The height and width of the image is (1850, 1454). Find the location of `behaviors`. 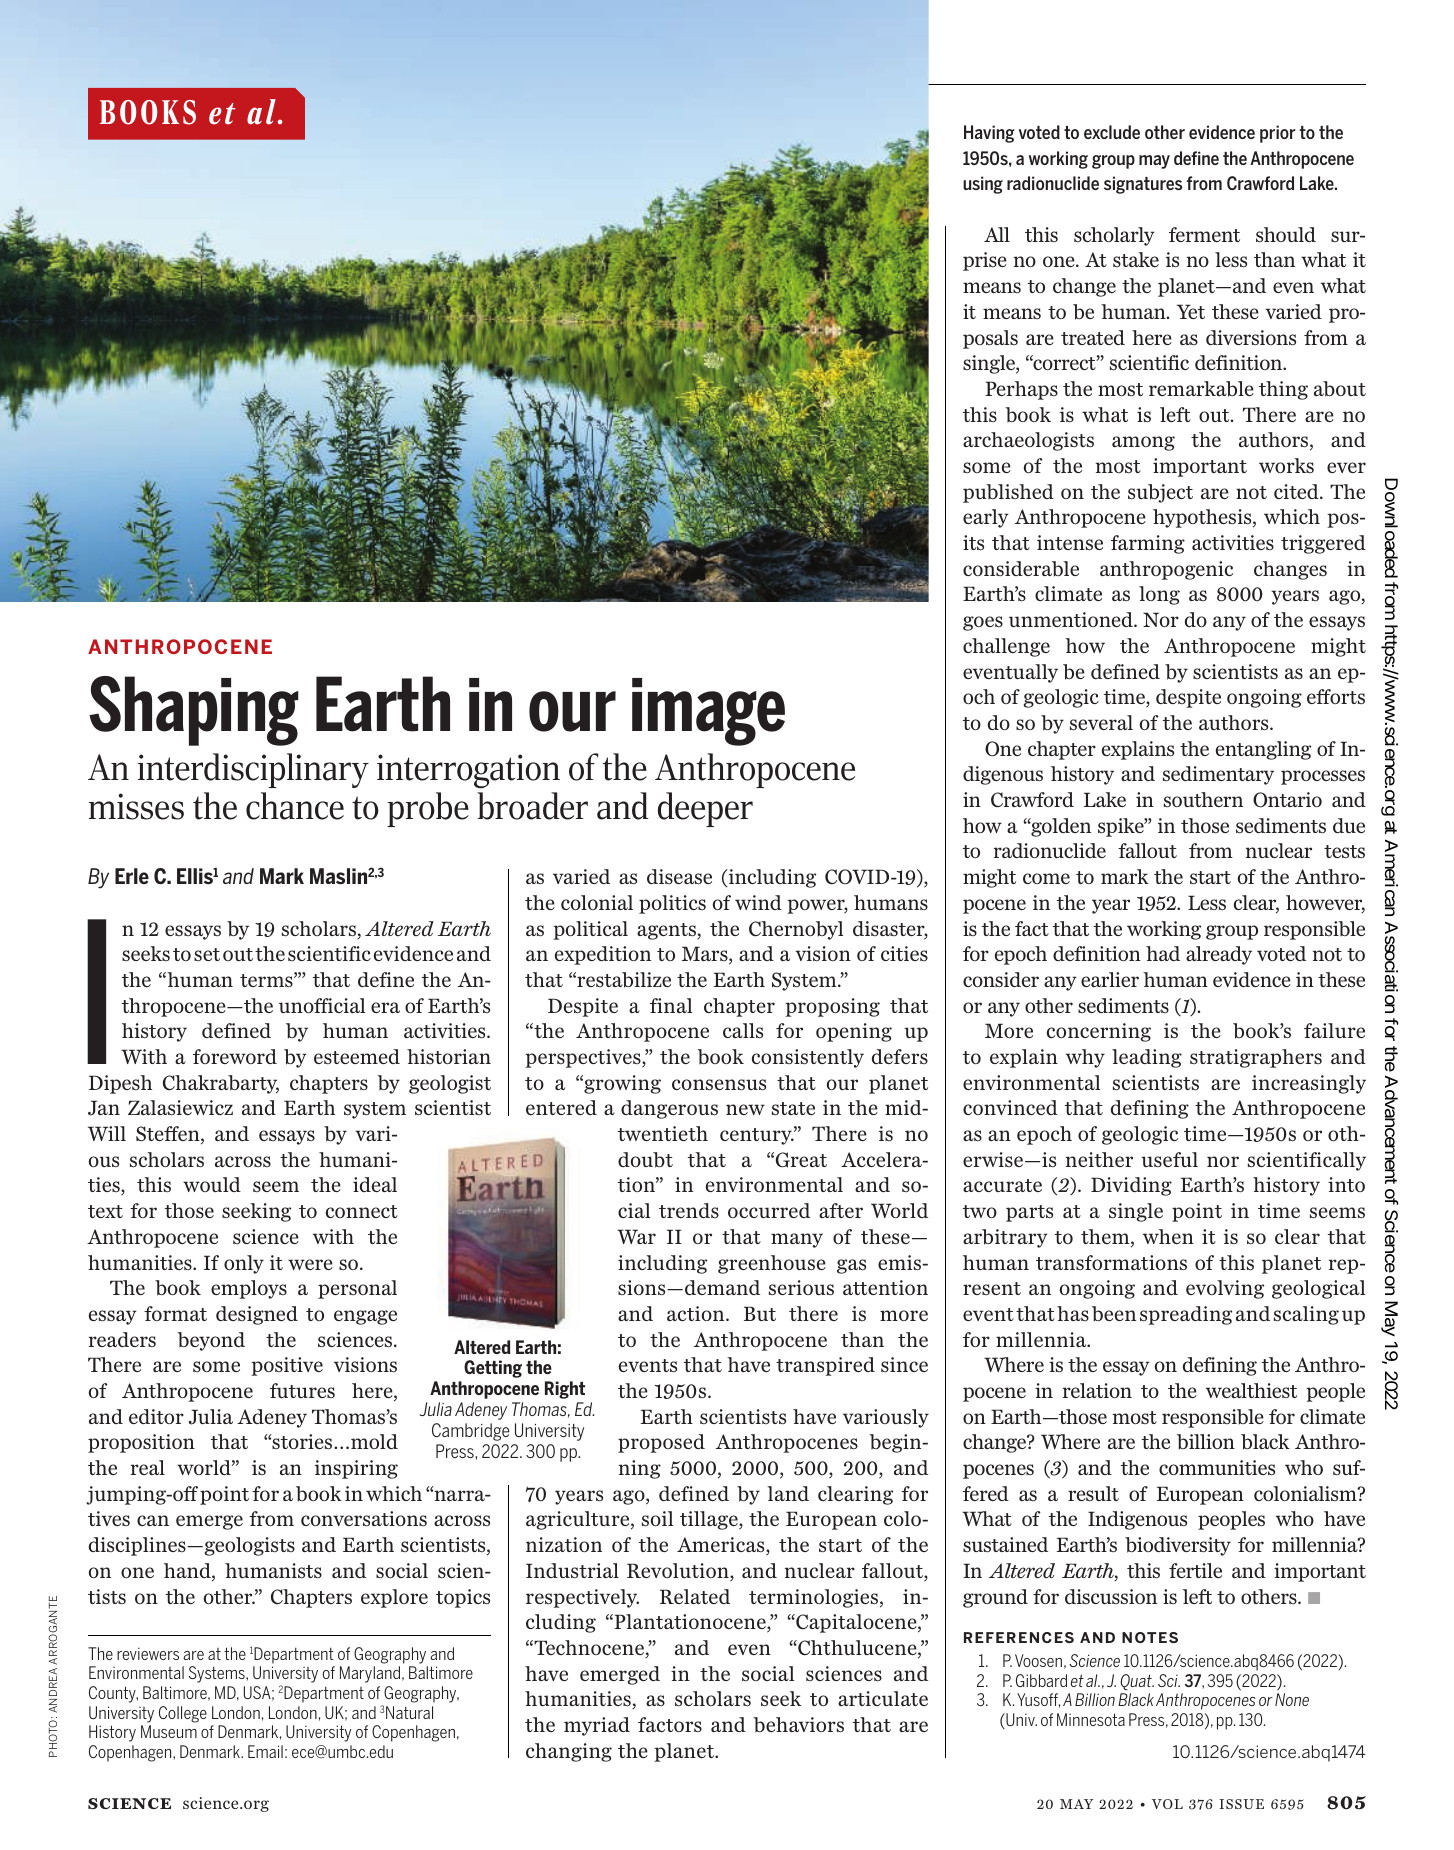

behaviors is located at coordinates (798, 1725).
